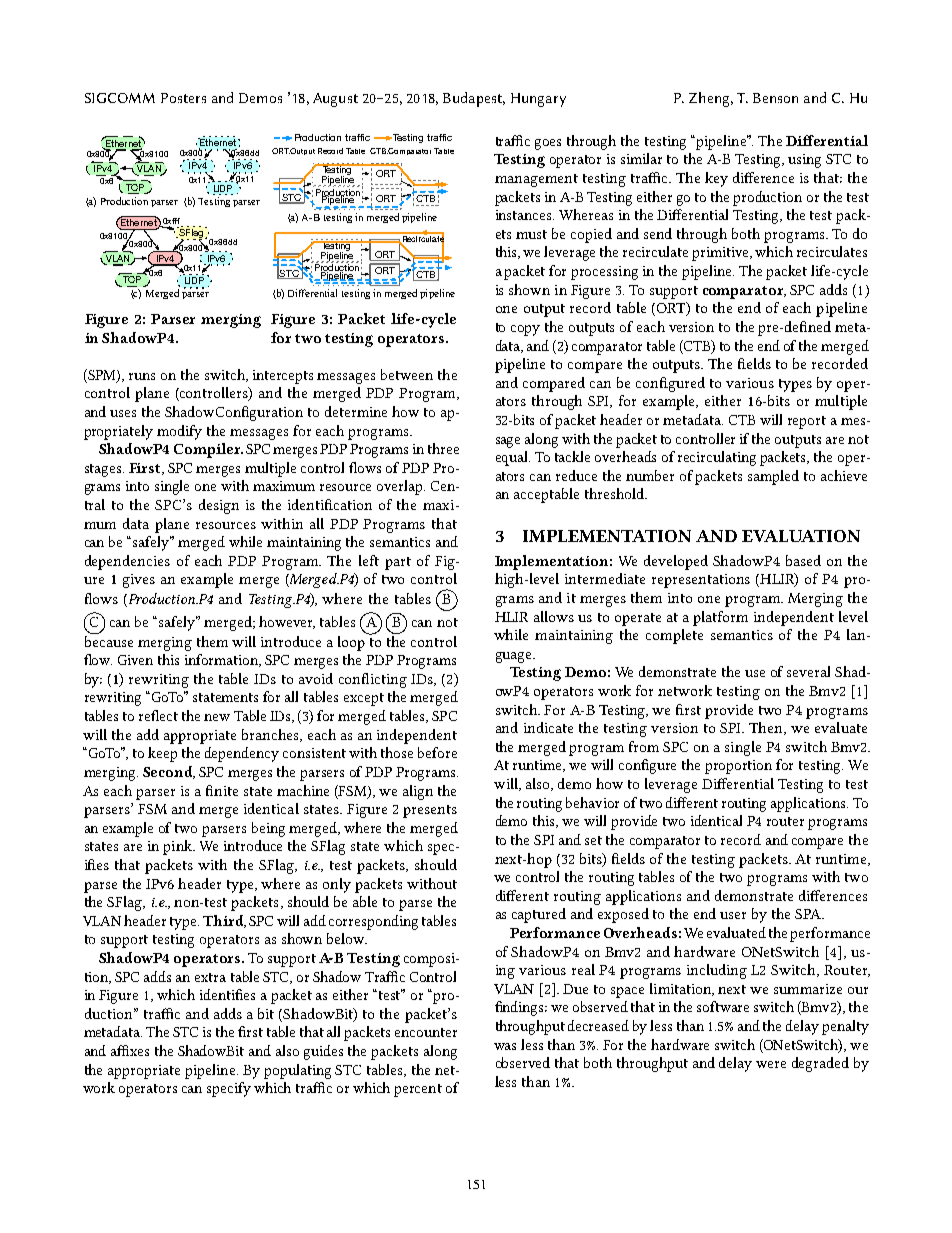 The height and width of the image is (1233, 952). What do you see at coordinates (443, 448) in the image?
I see `three` at bounding box center [443, 448].
